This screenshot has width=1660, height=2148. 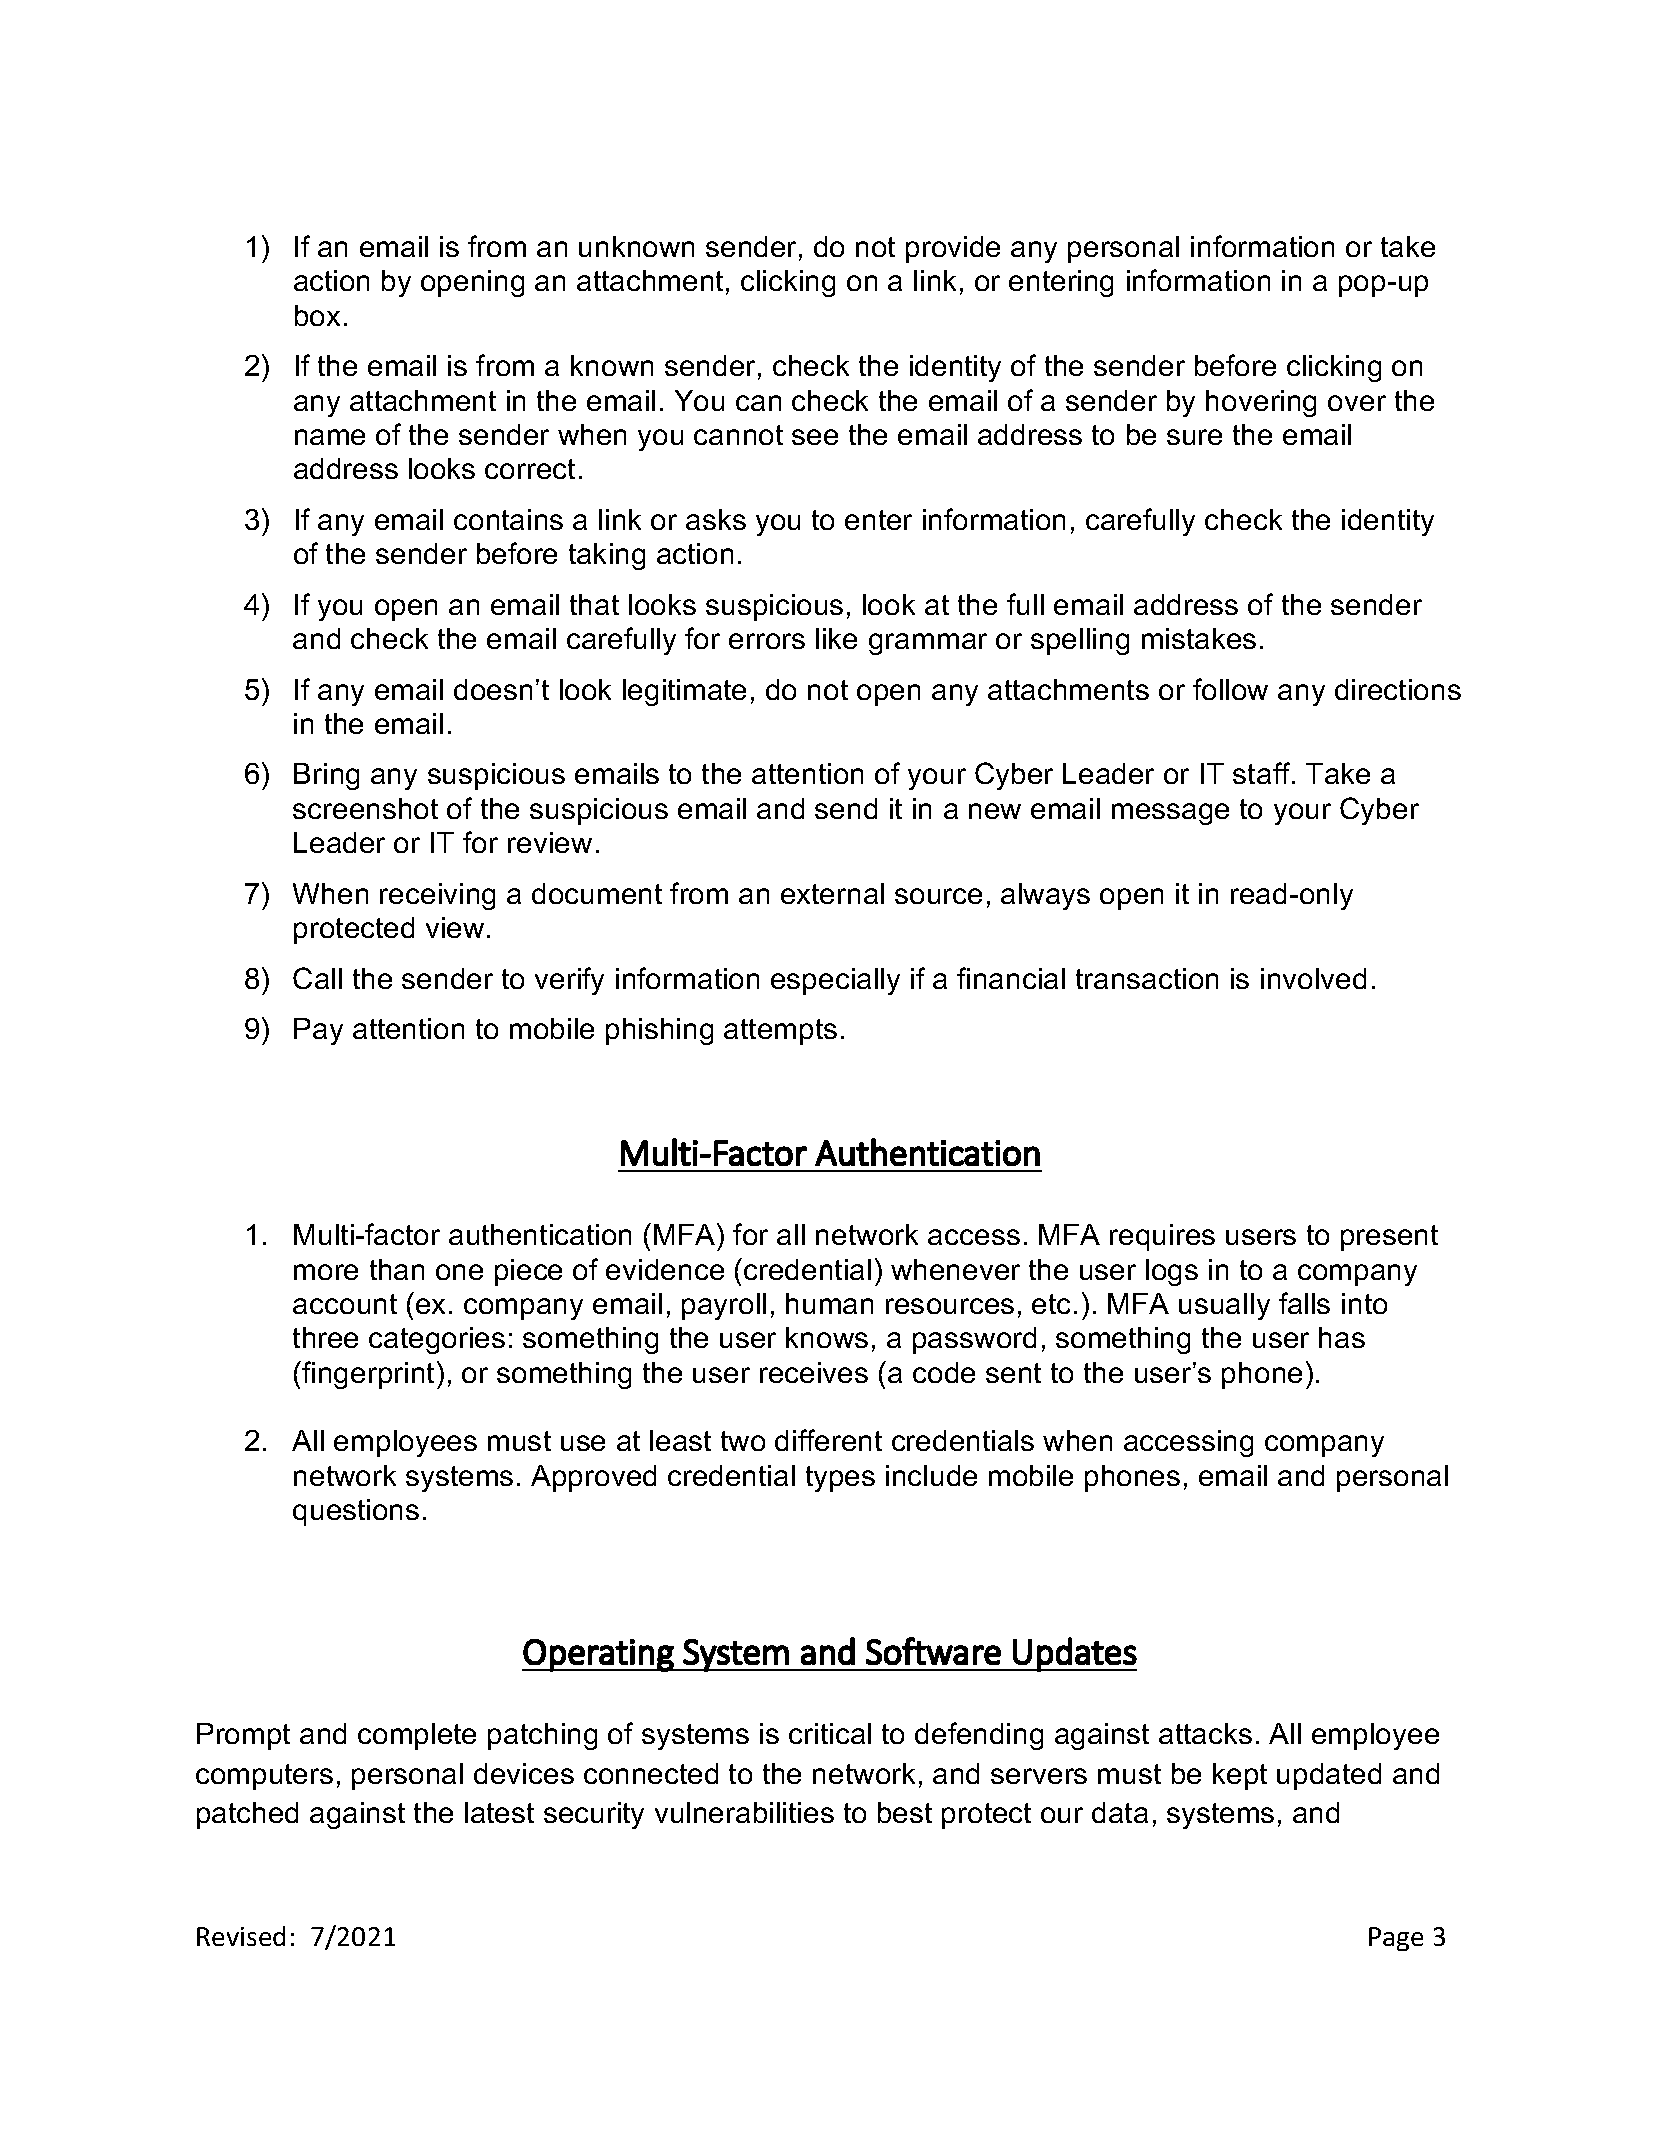 I want to click on external, so click(x=832, y=893).
